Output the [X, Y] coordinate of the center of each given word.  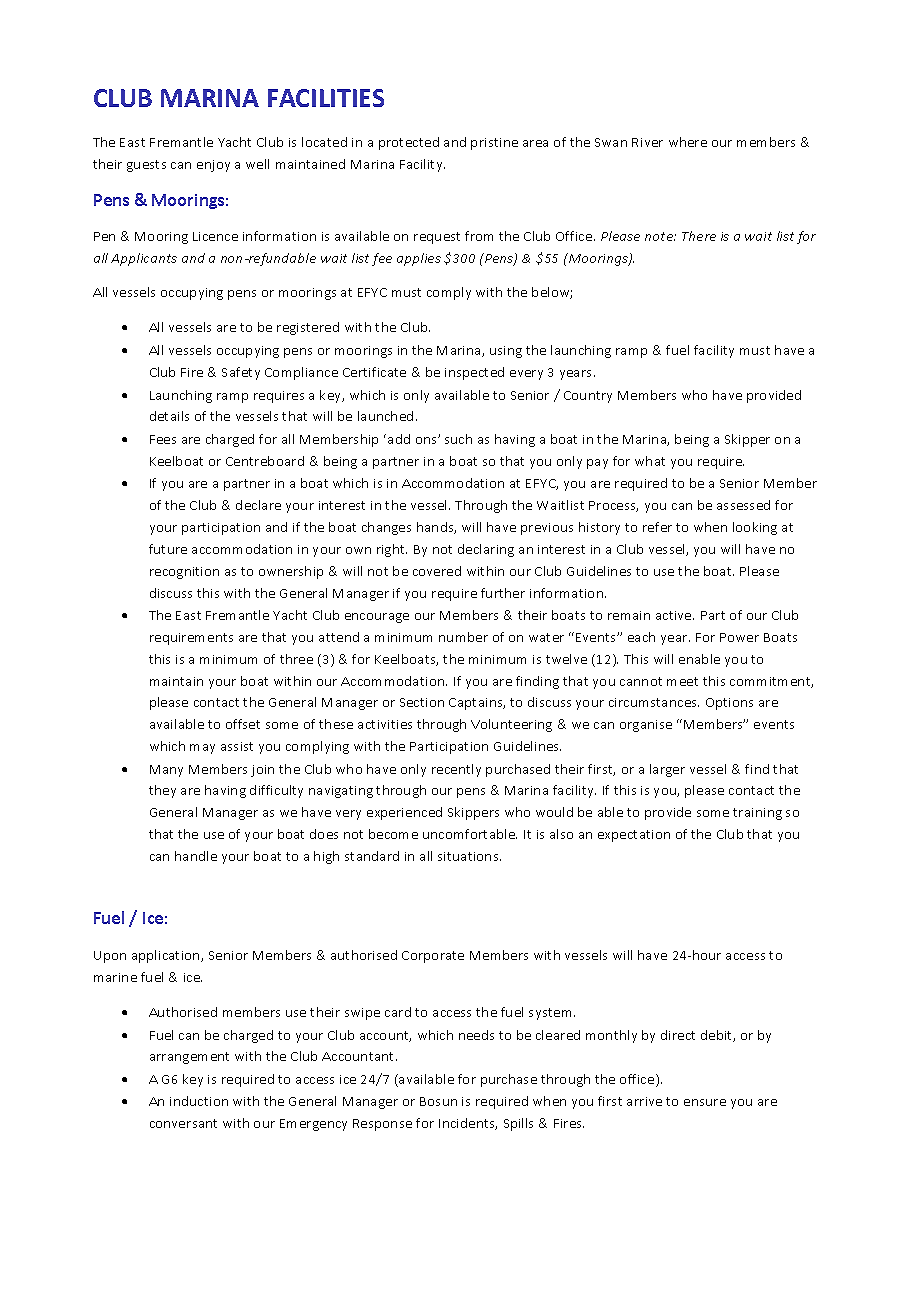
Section [422, 702]
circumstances [654, 702]
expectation [634, 836]
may [202, 749]
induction [199, 1101]
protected [409, 143]
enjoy [213, 166]
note [660, 236]
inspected [474, 373]
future [168, 549]
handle [196, 856]
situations [469, 856]
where [688, 142]
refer [657, 527]
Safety [241, 373]
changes [386, 528]
